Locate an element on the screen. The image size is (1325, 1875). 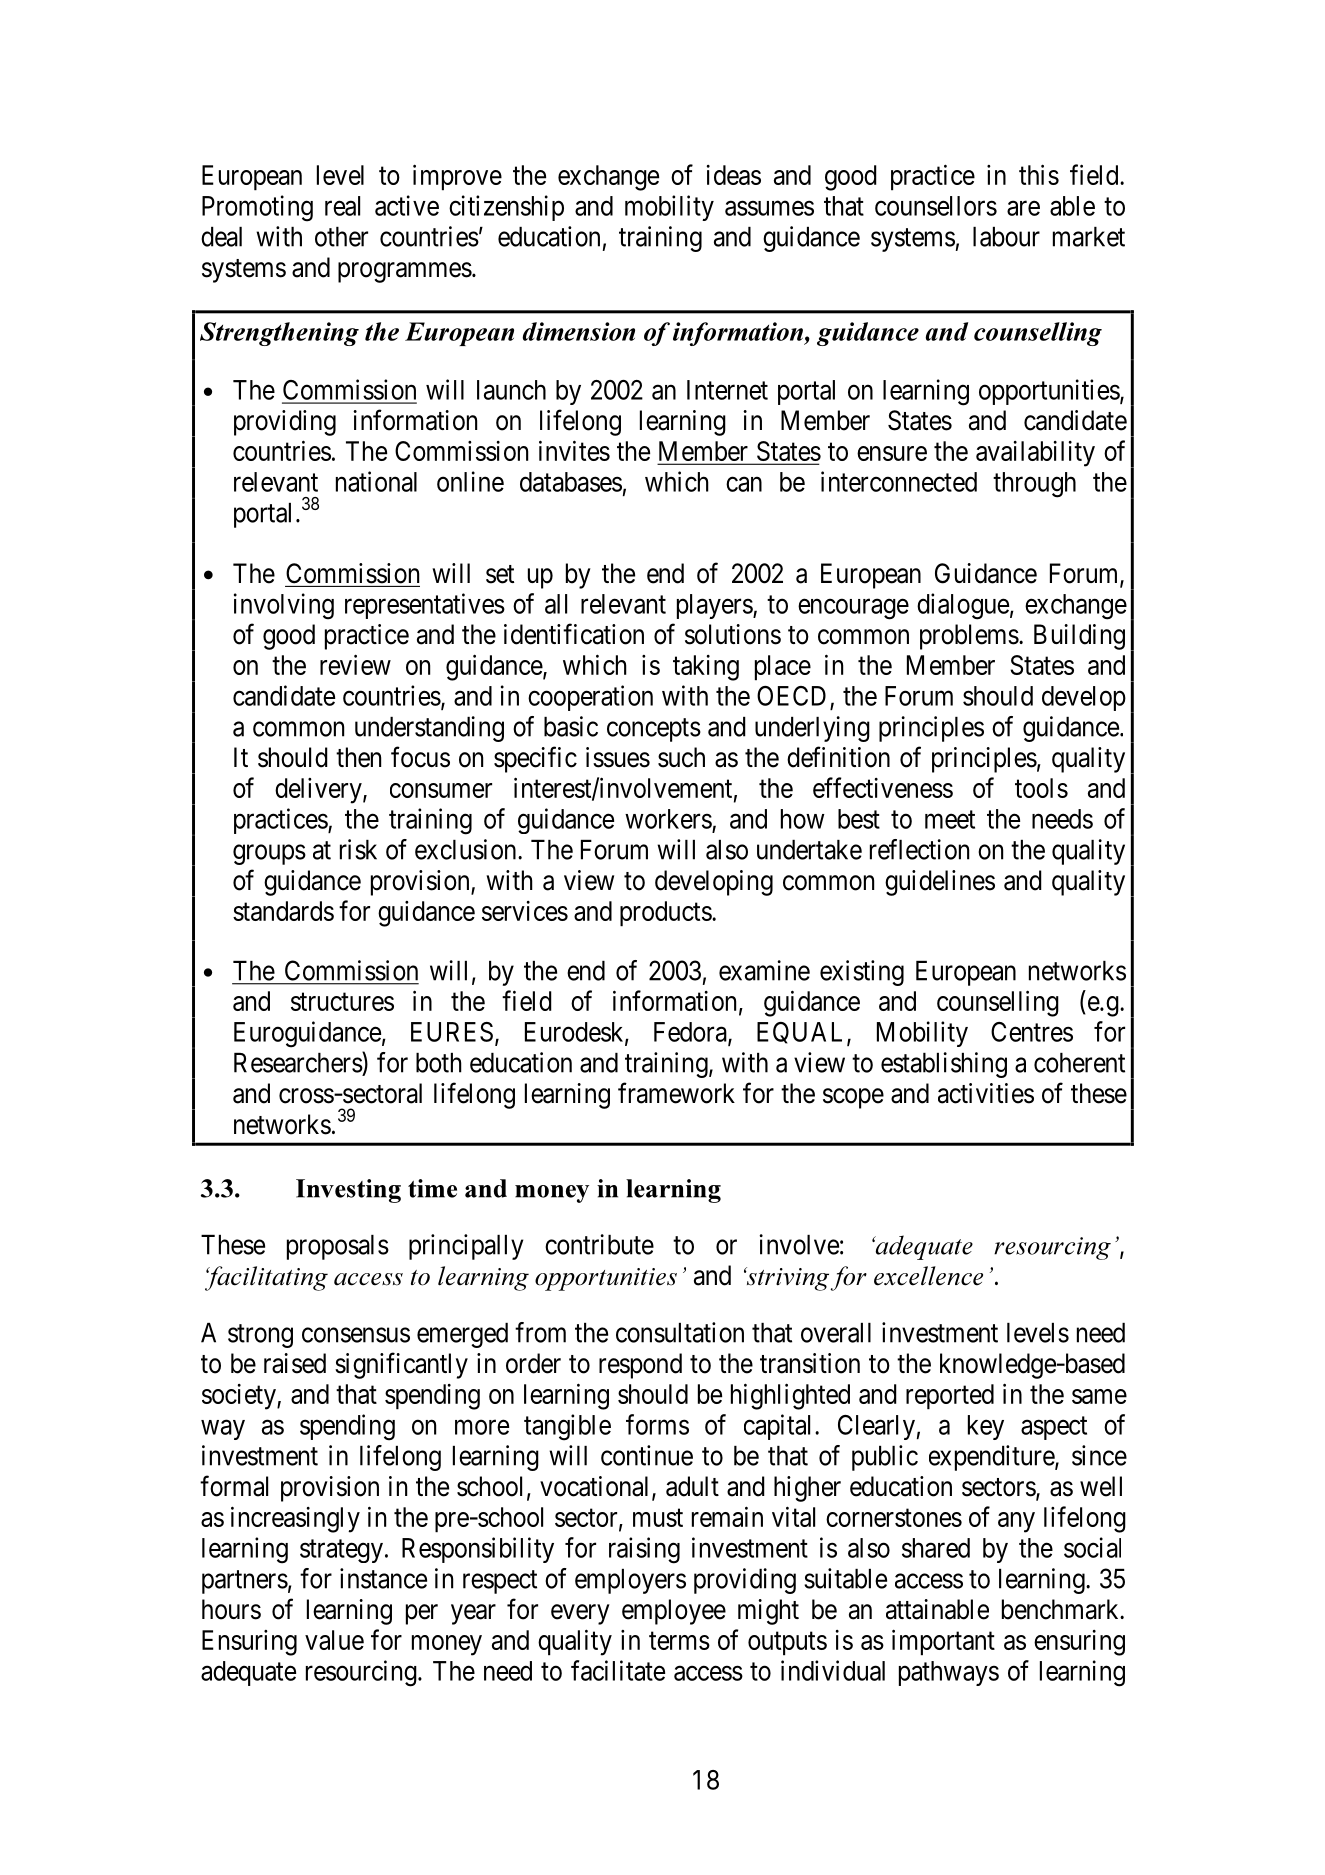
counselling is located at coordinates (998, 1003).
